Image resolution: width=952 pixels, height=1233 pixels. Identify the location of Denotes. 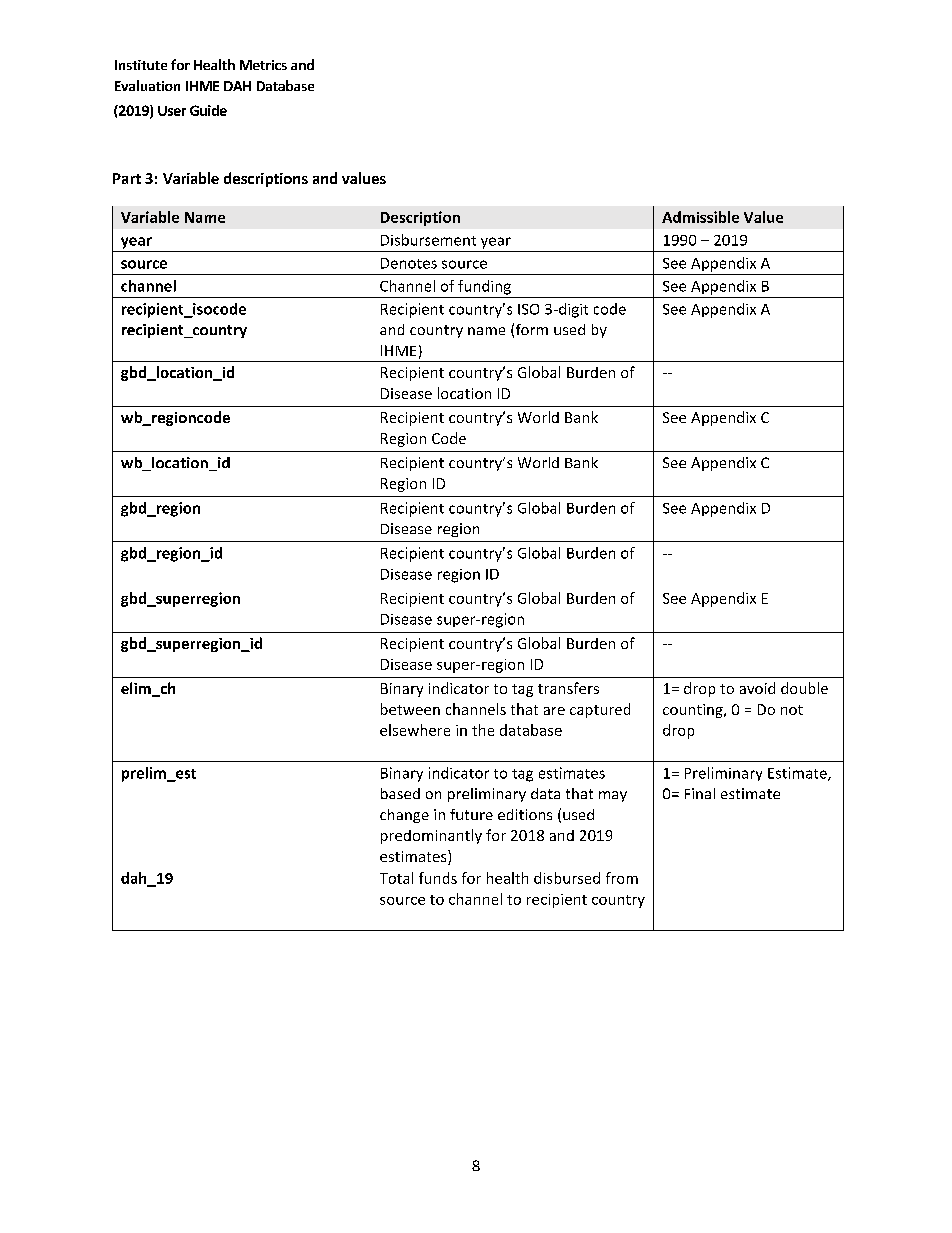
(409, 263).
